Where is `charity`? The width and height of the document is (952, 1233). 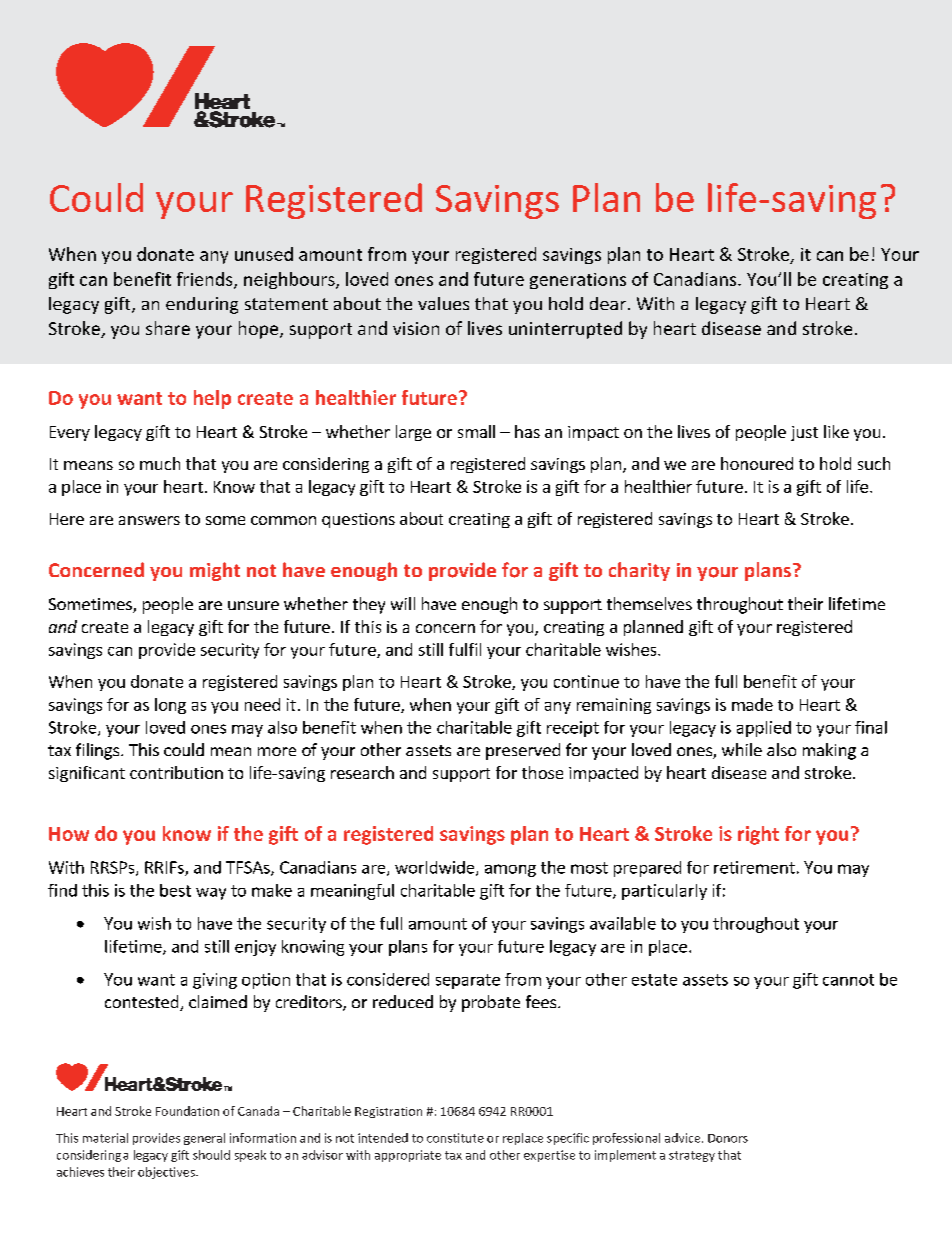
charity is located at coordinates (639, 571).
